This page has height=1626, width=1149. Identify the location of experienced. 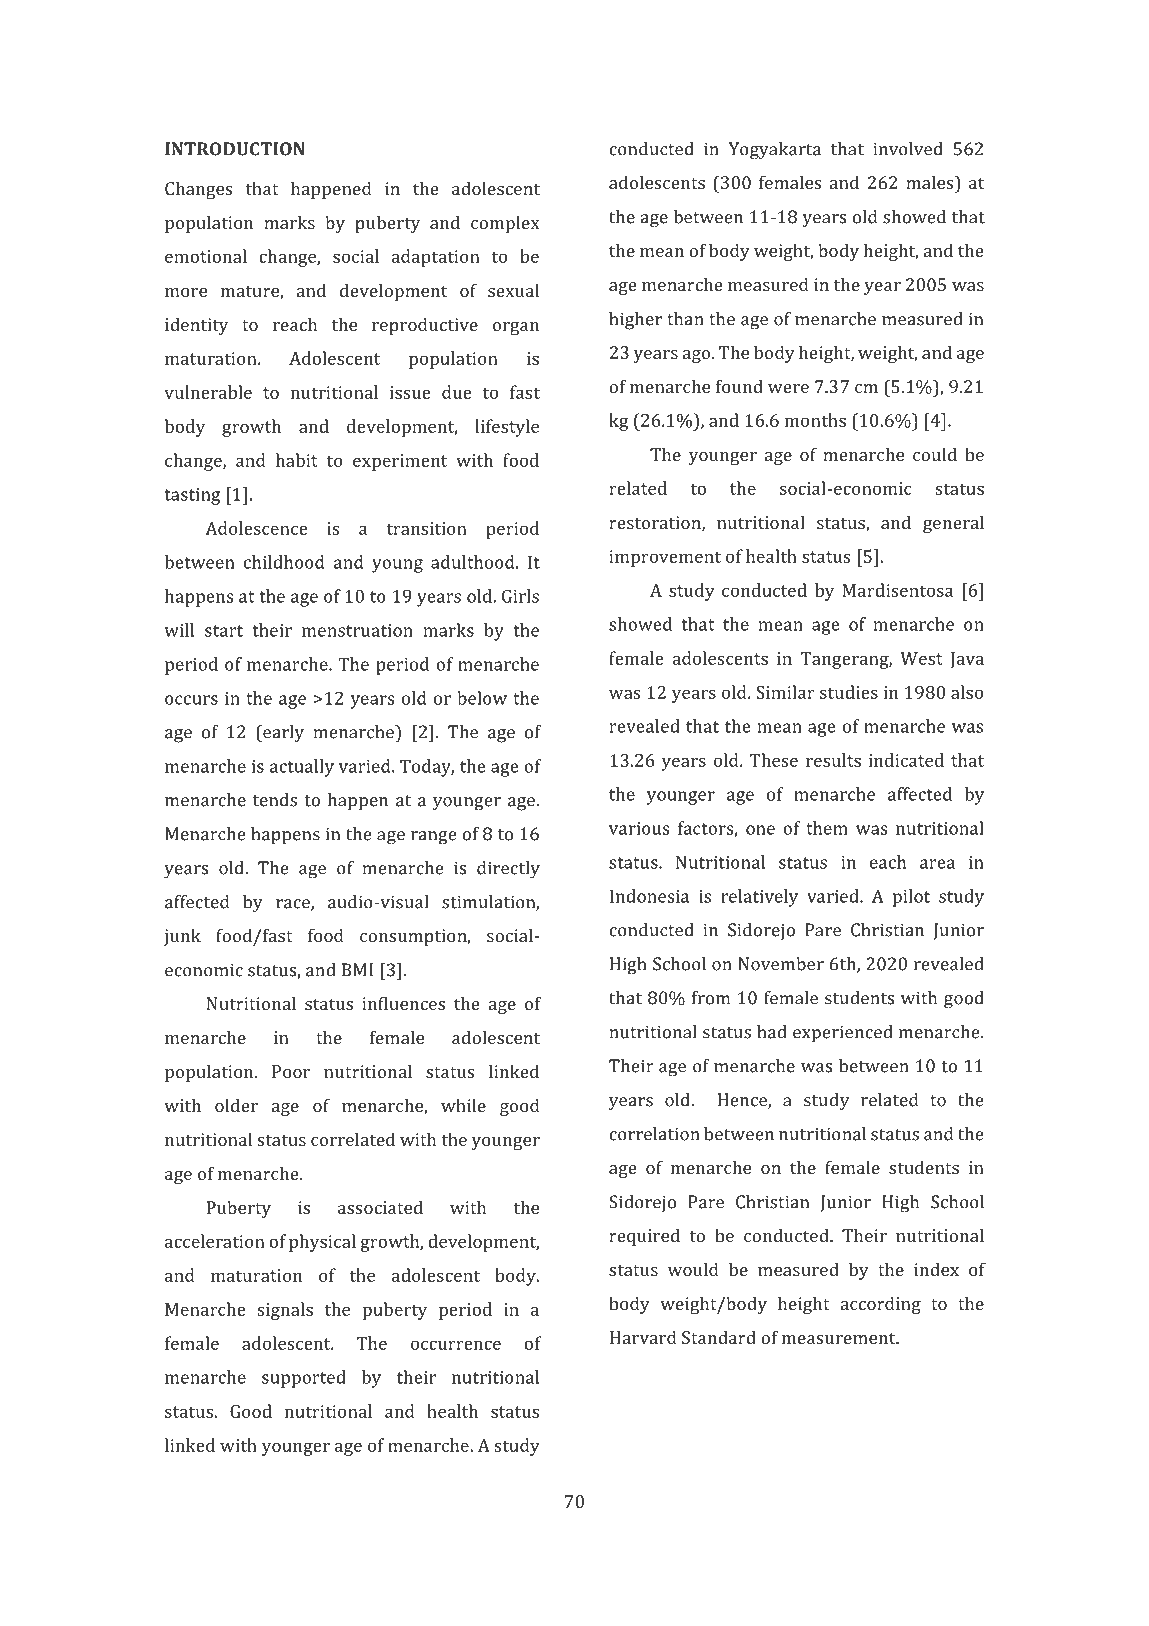
(843, 1034).
